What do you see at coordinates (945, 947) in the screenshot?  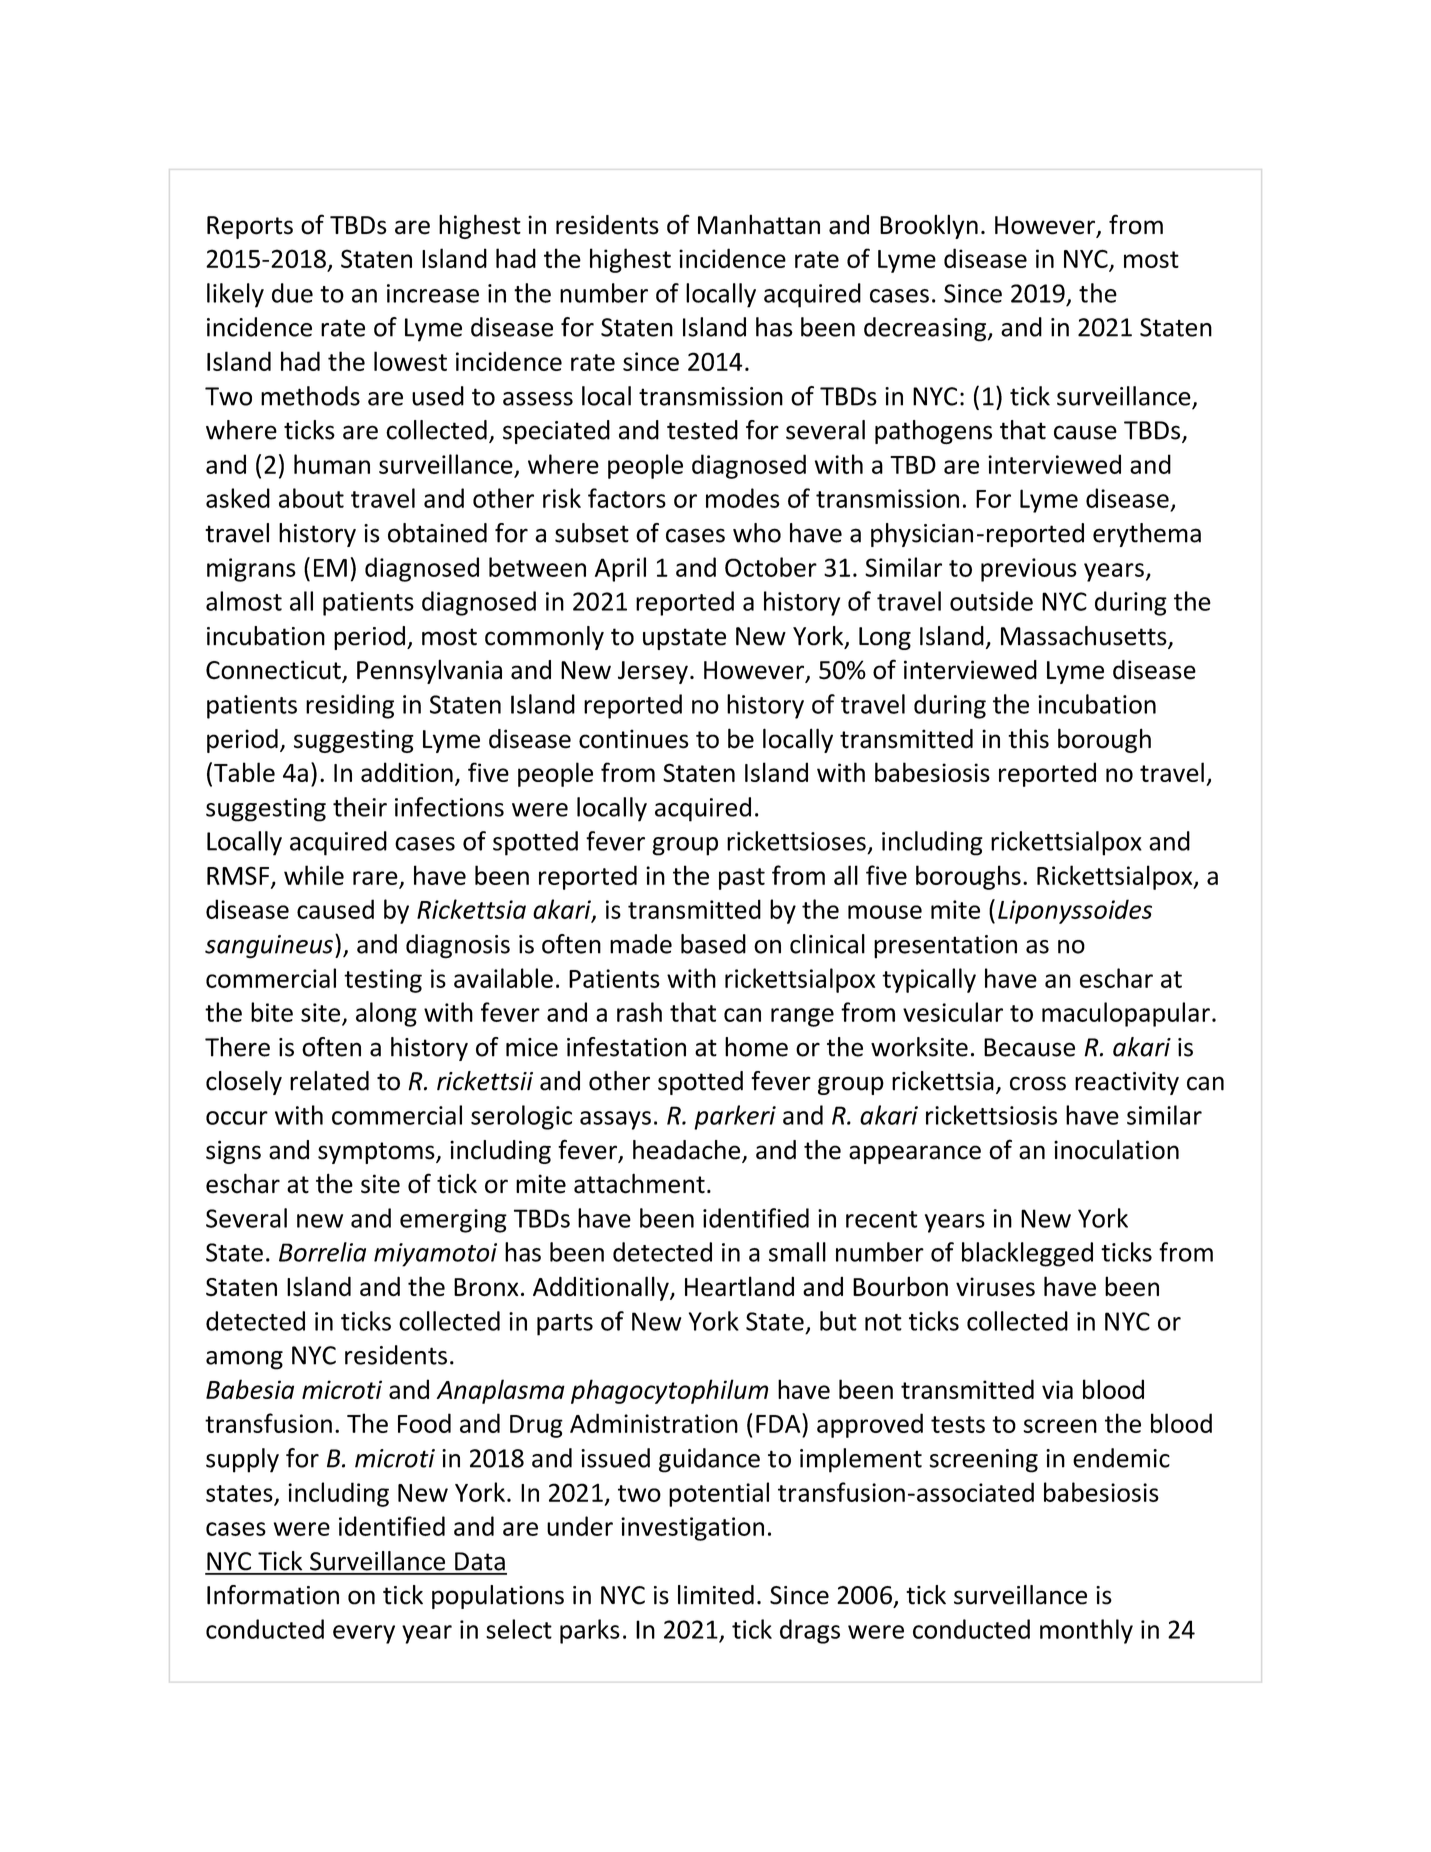 I see `presentation` at bounding box center [945, 947].
